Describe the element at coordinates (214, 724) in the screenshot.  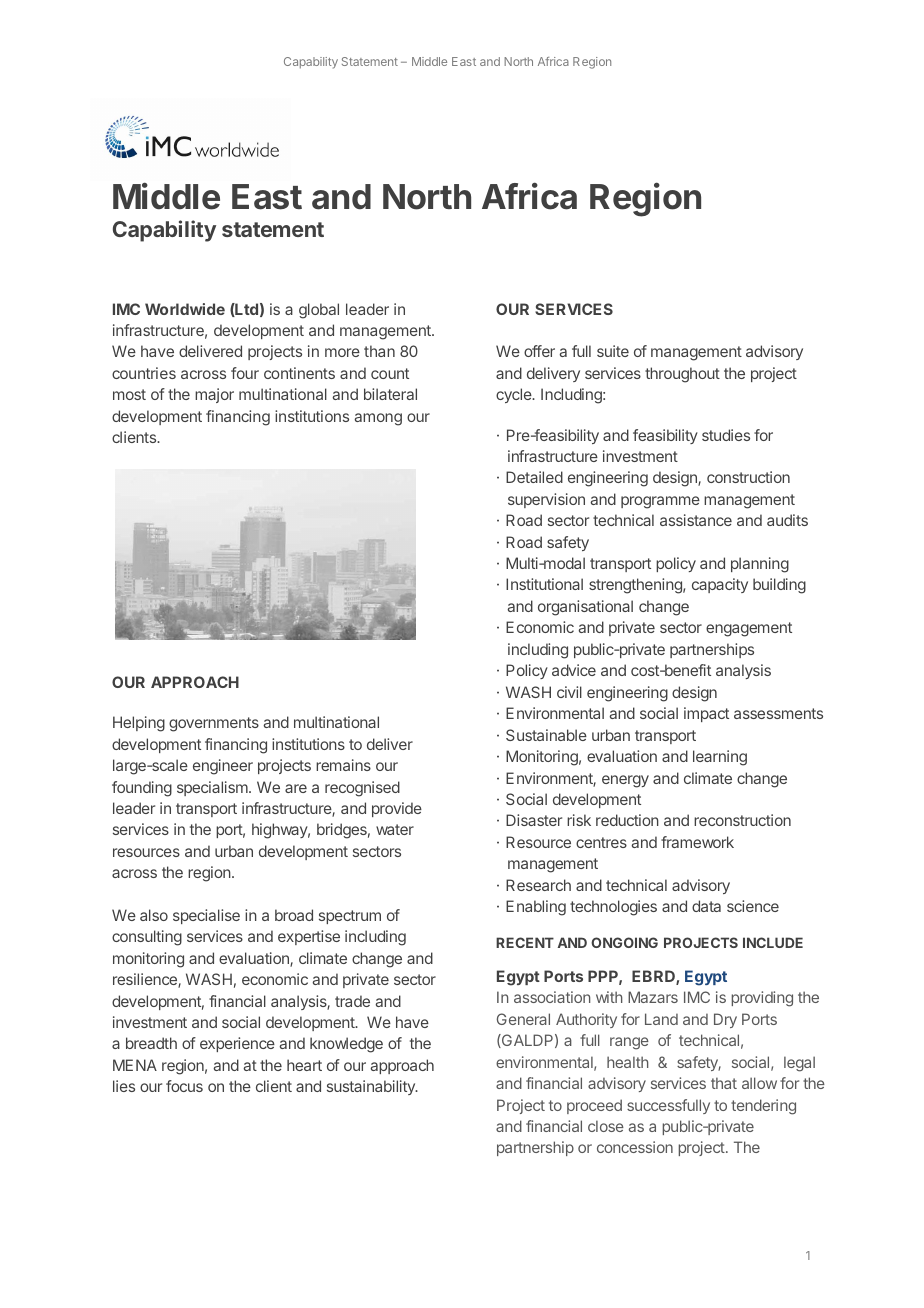
I see `governments` at that location.
